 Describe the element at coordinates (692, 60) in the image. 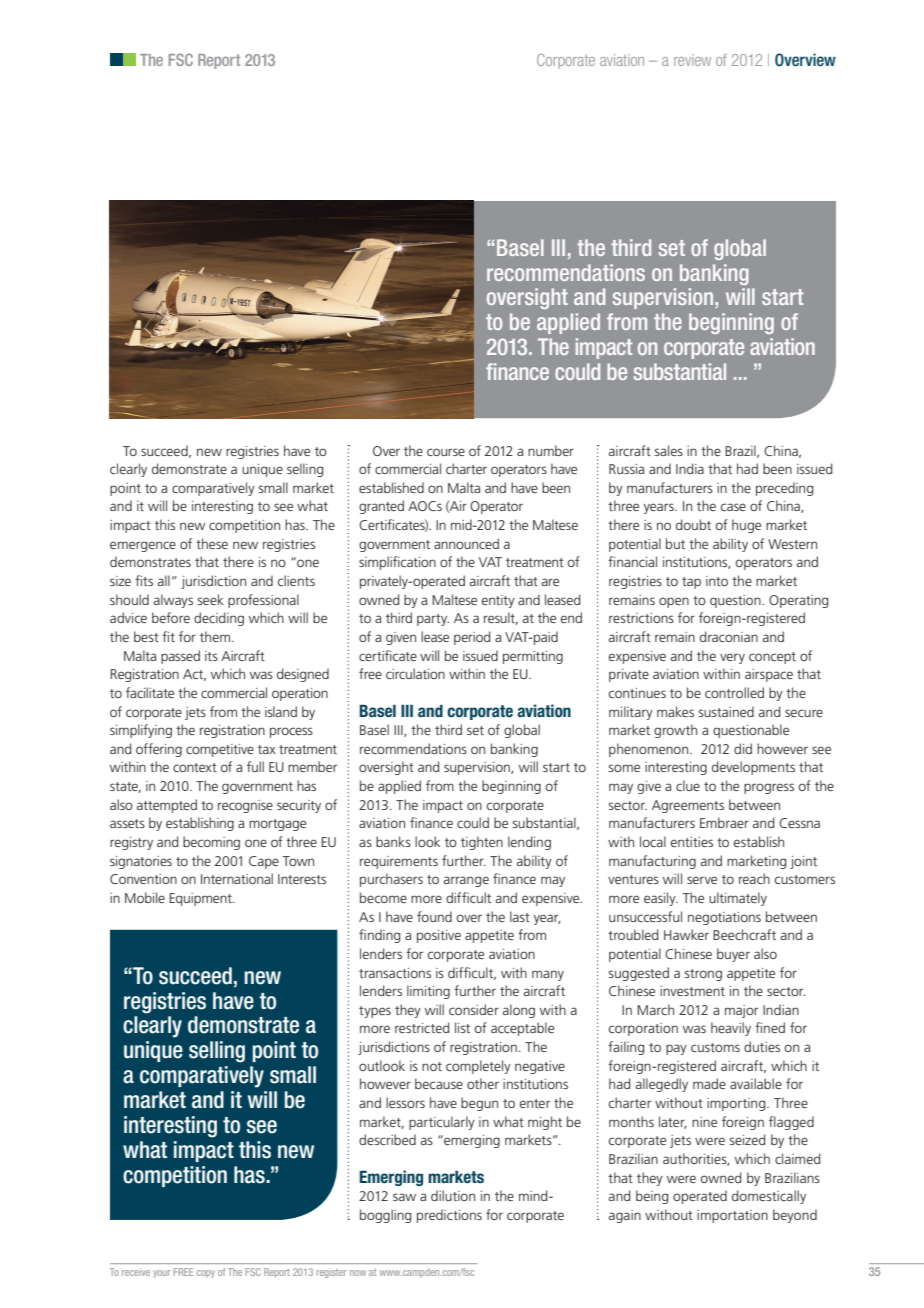

I see `review` at that location.
